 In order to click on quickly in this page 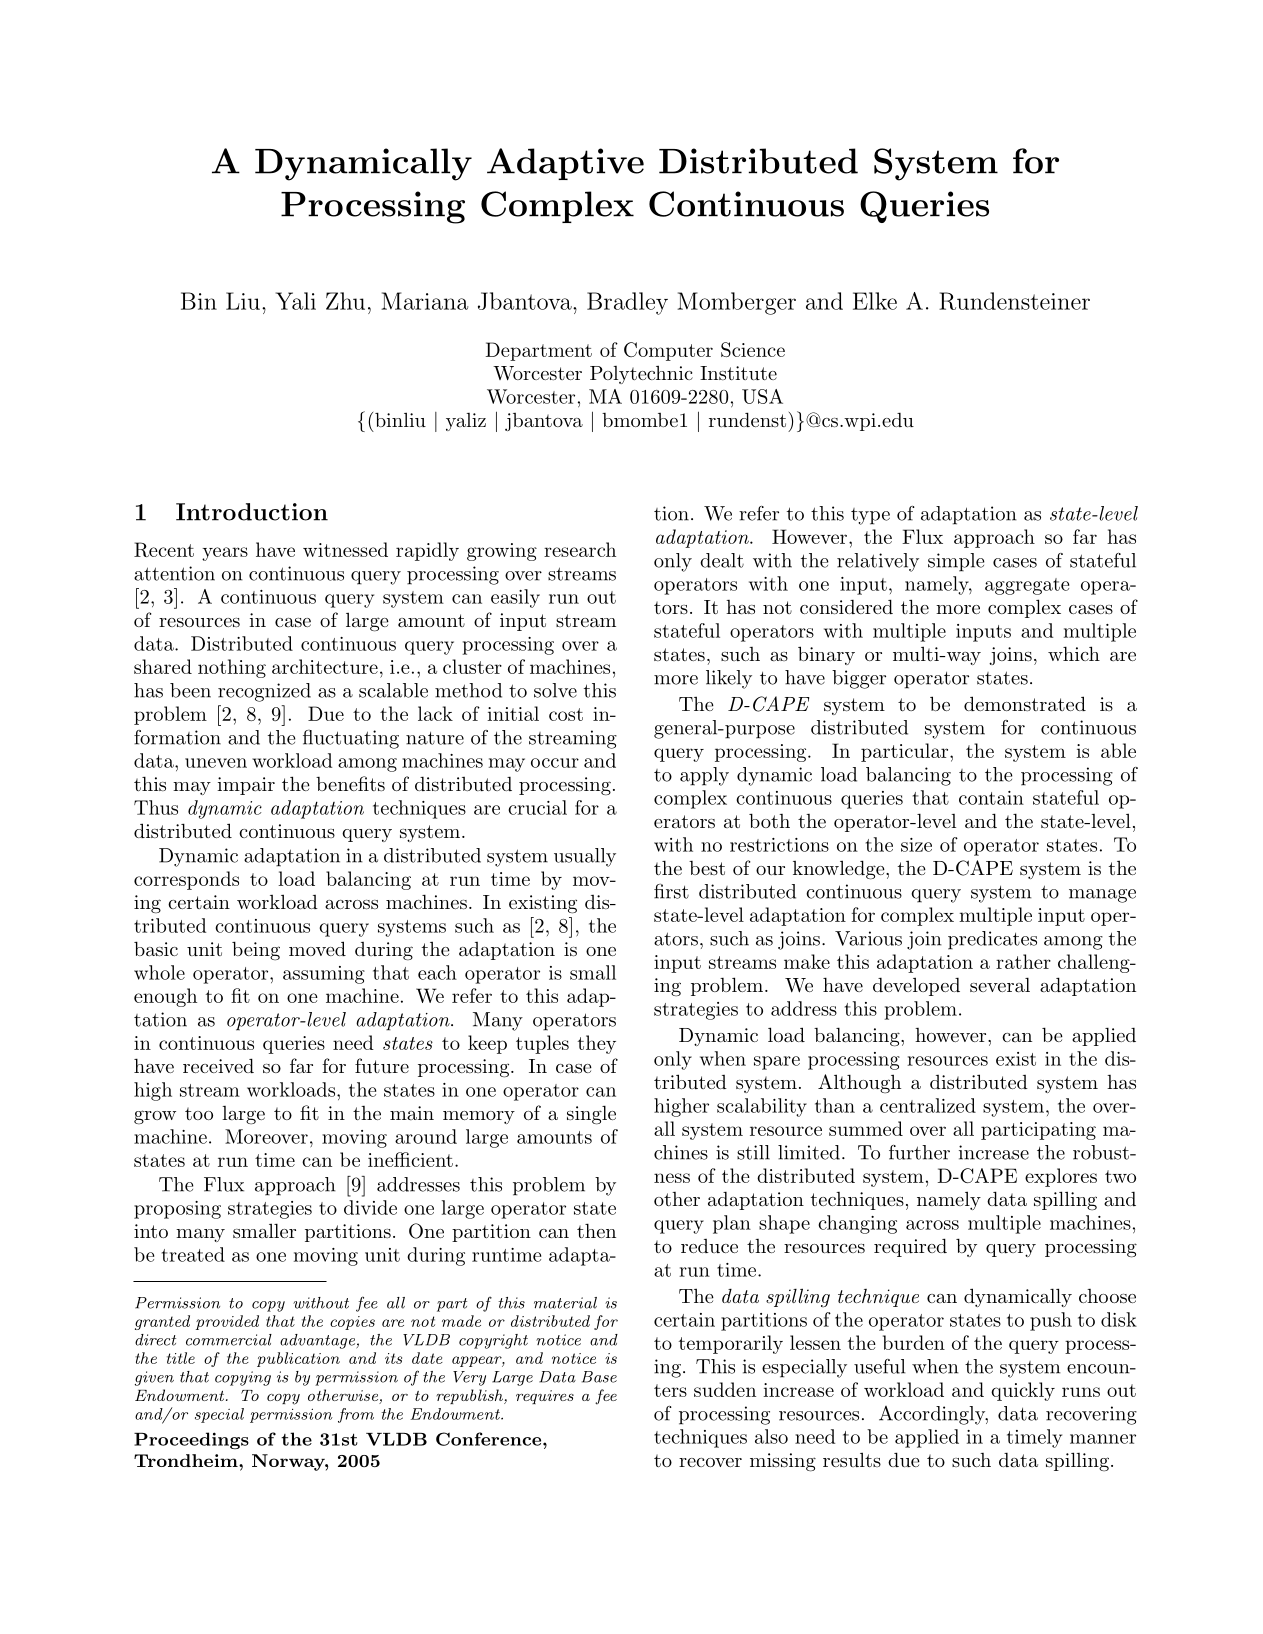, I will do `click(1023, 1391)`.
